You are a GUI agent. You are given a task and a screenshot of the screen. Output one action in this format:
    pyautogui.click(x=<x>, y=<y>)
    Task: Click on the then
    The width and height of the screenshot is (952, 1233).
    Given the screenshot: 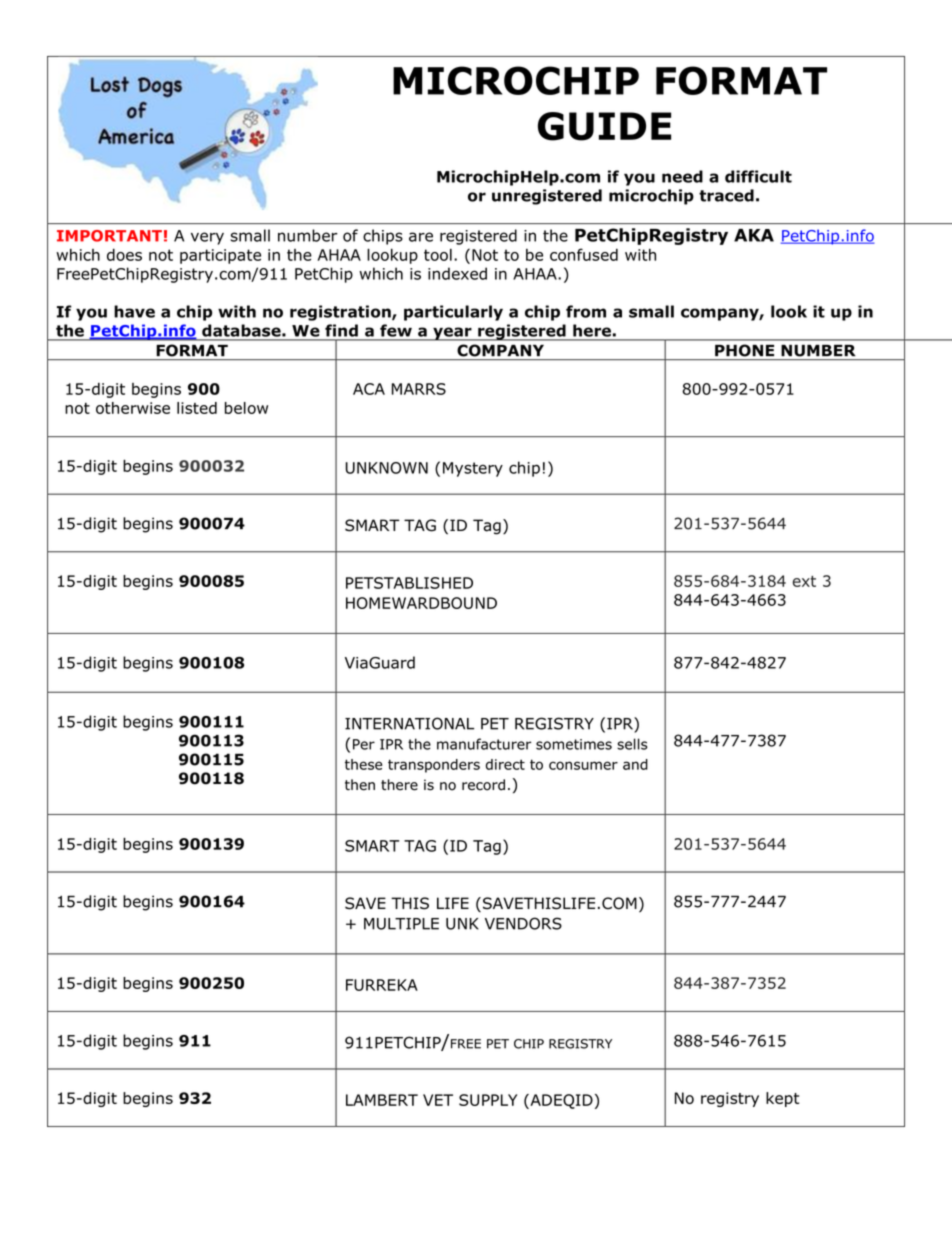 What is the action you would take?
    pyautogui.click(x=360, y=785)
